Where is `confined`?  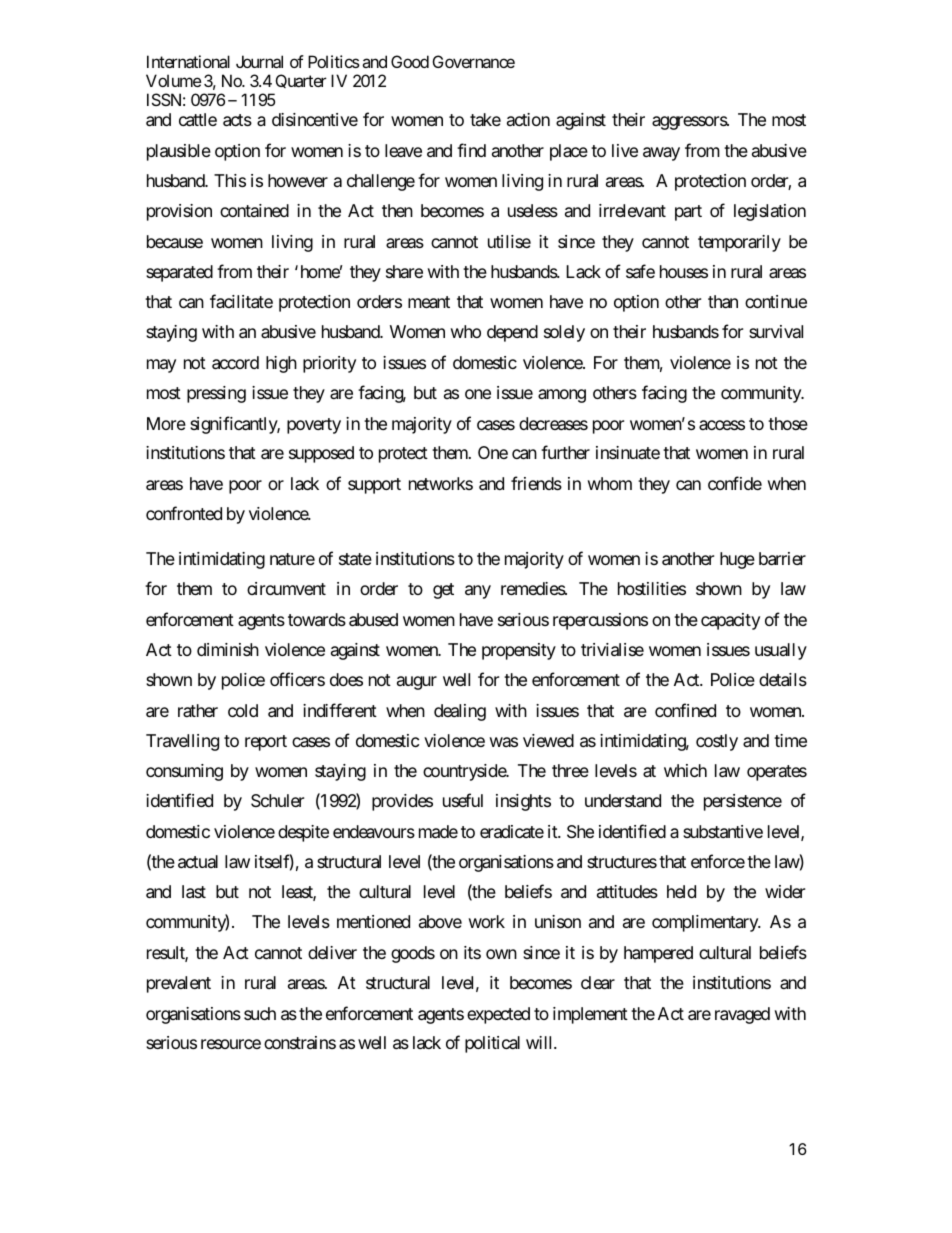 confined is located at coordinates (685, 710).
